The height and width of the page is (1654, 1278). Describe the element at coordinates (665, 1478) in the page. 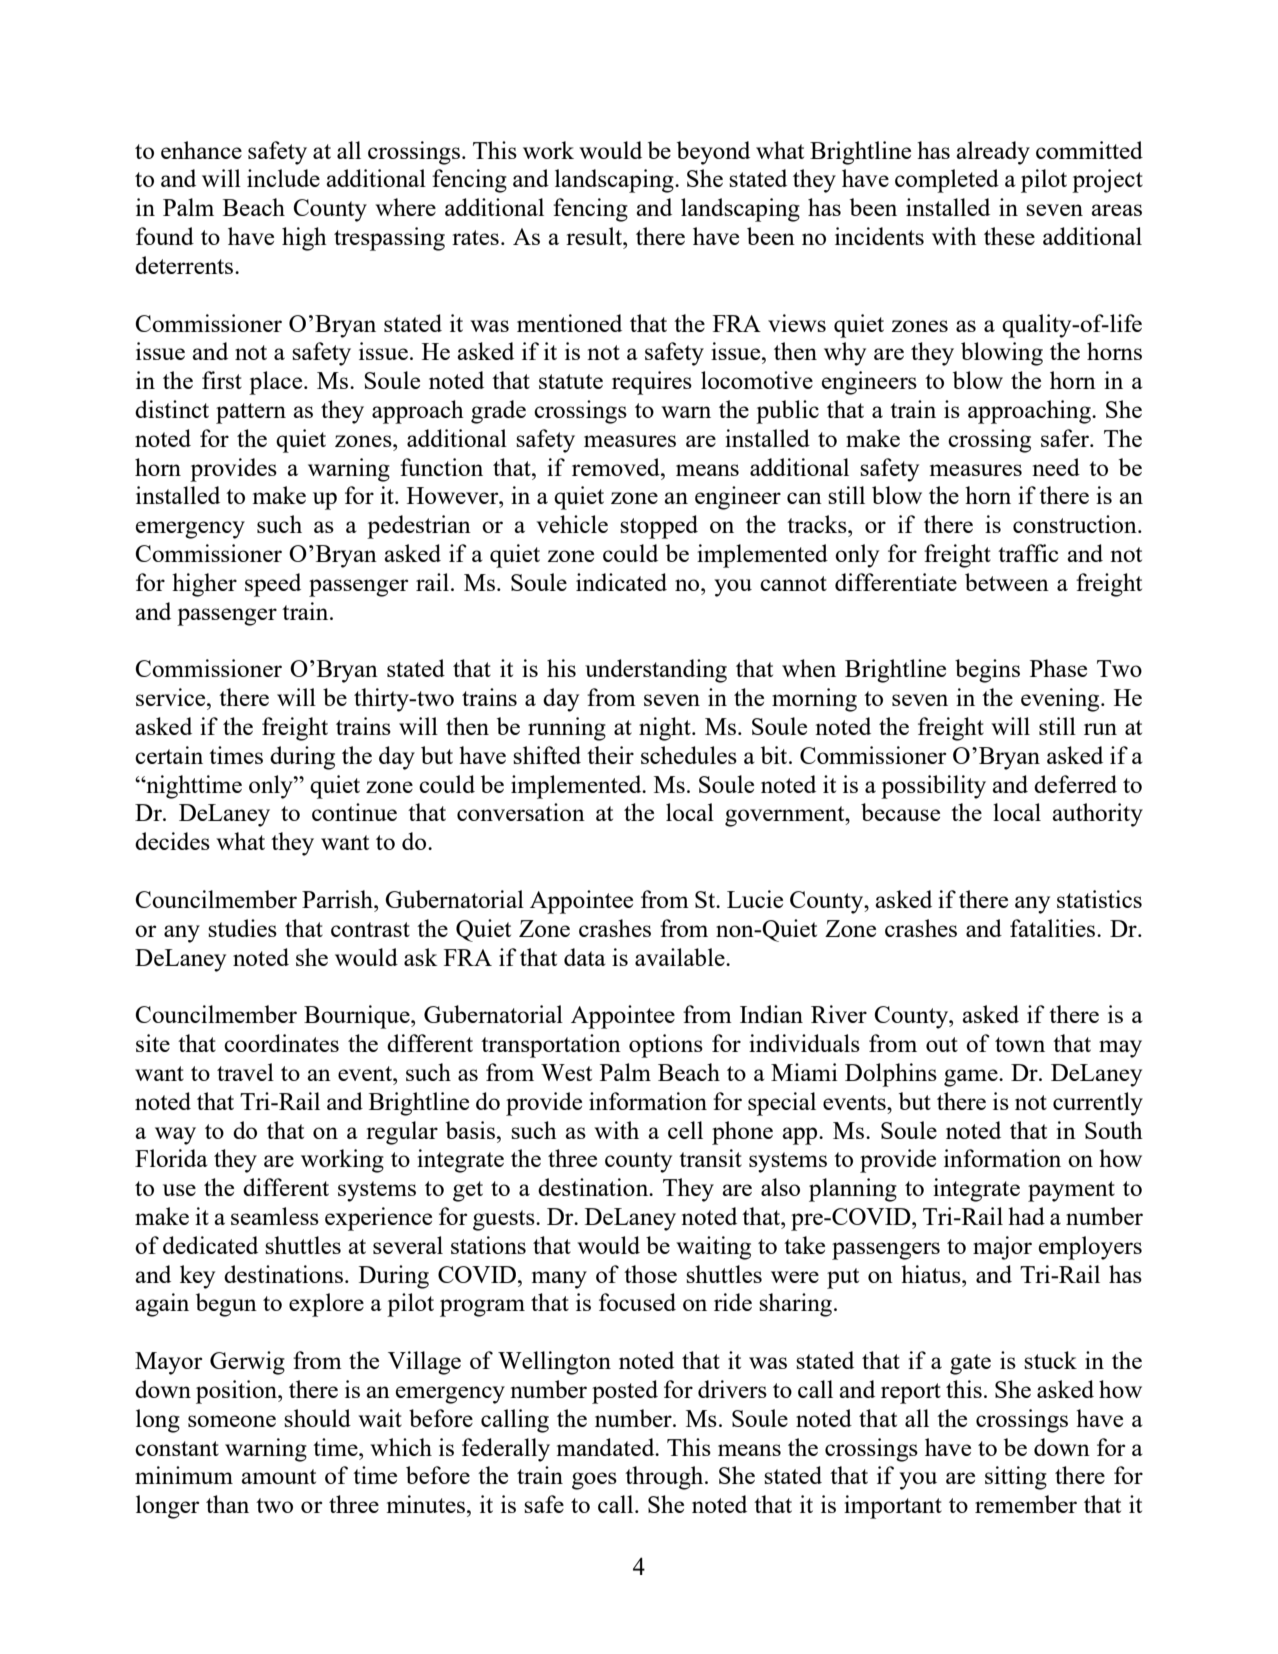

I see `through` at that location.
